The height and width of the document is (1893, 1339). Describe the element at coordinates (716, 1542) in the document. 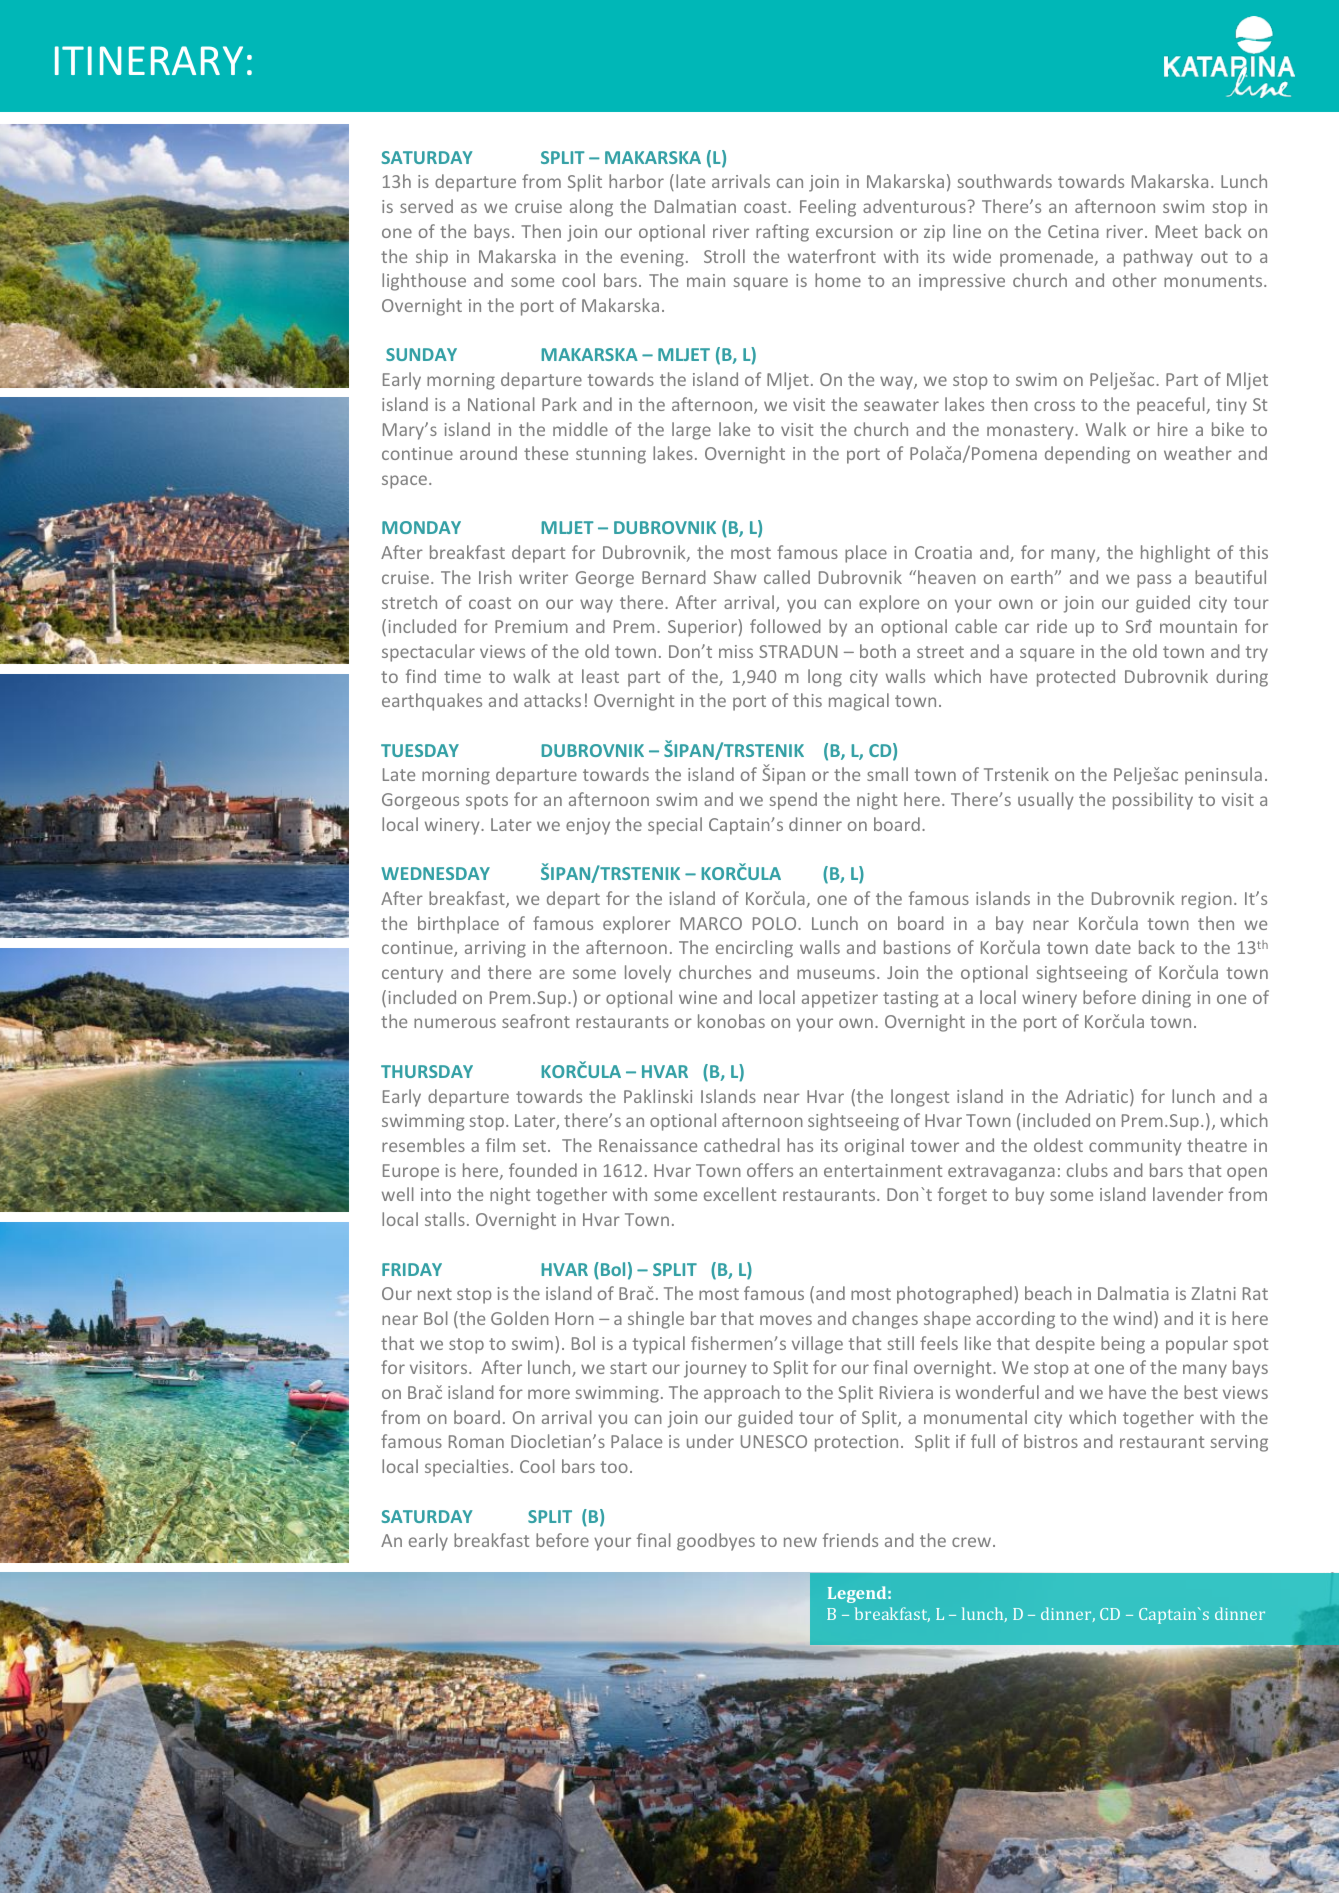

I see `goodbyes` at that location.
